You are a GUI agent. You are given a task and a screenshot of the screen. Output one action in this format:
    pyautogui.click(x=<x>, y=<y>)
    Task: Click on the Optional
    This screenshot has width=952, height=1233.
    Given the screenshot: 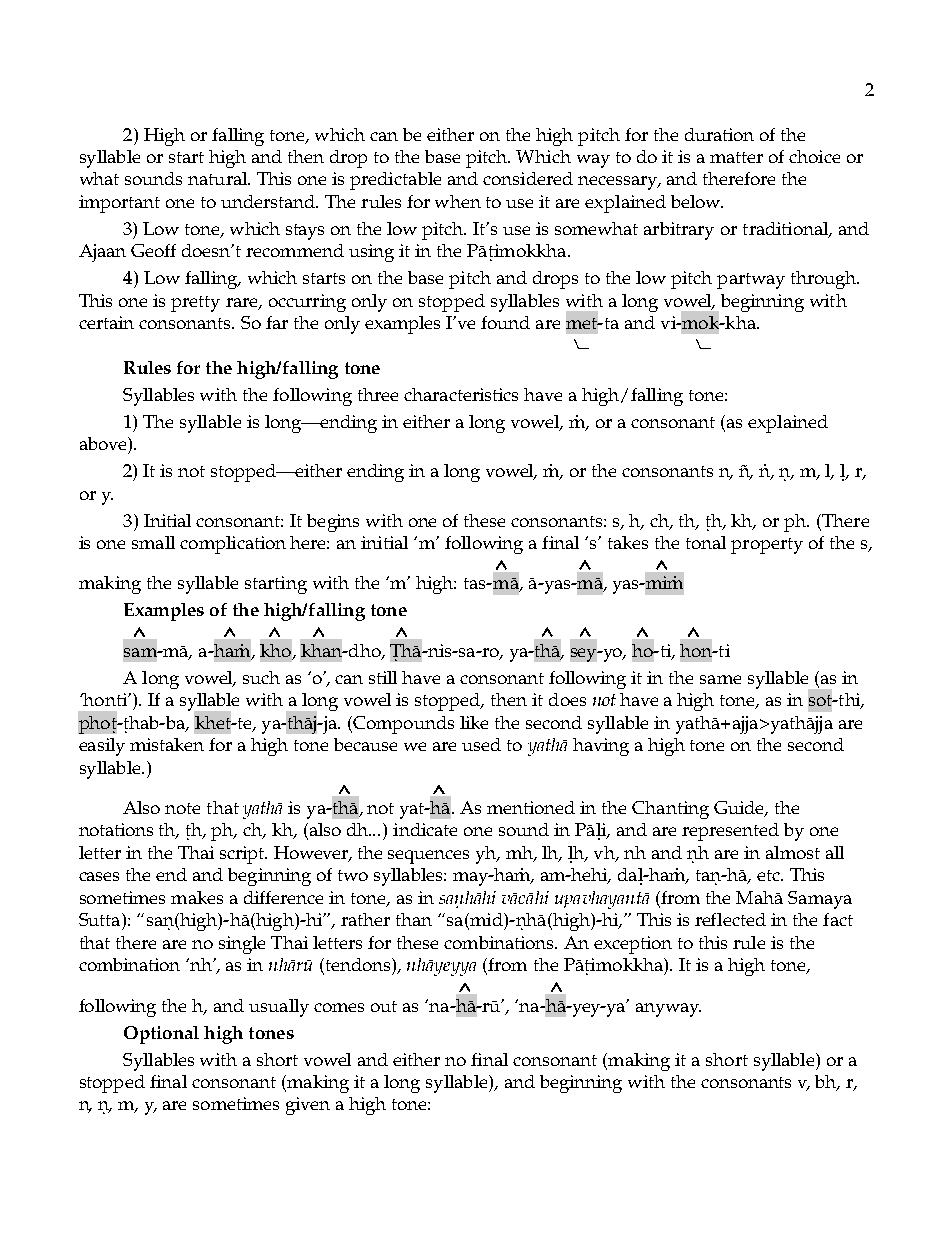 What is the action you would take?
    pyautogui.click(x=161, y=1035)
